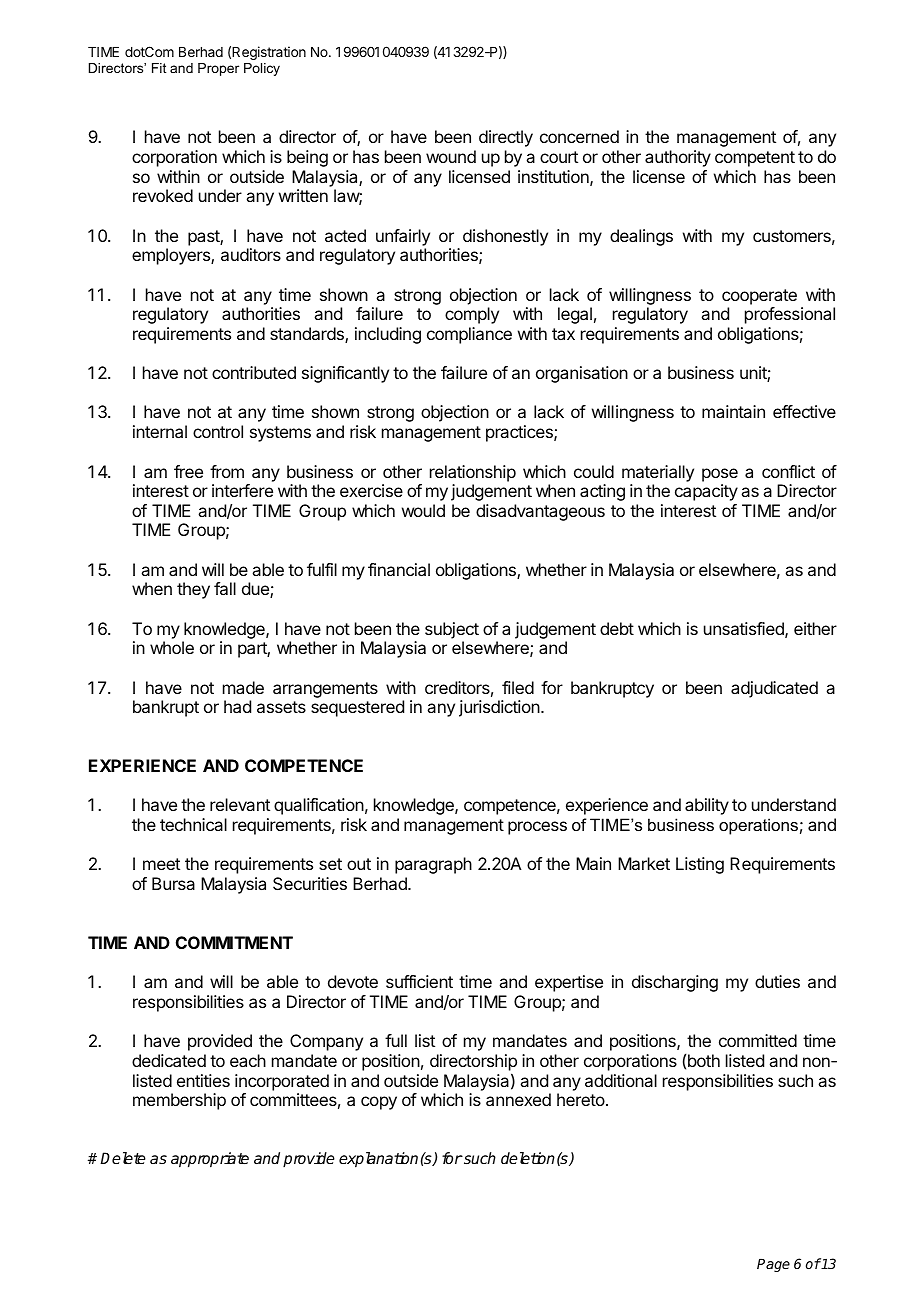 This screenshot has width=924, height=1308. I want to click on free, so click(188, 471).
